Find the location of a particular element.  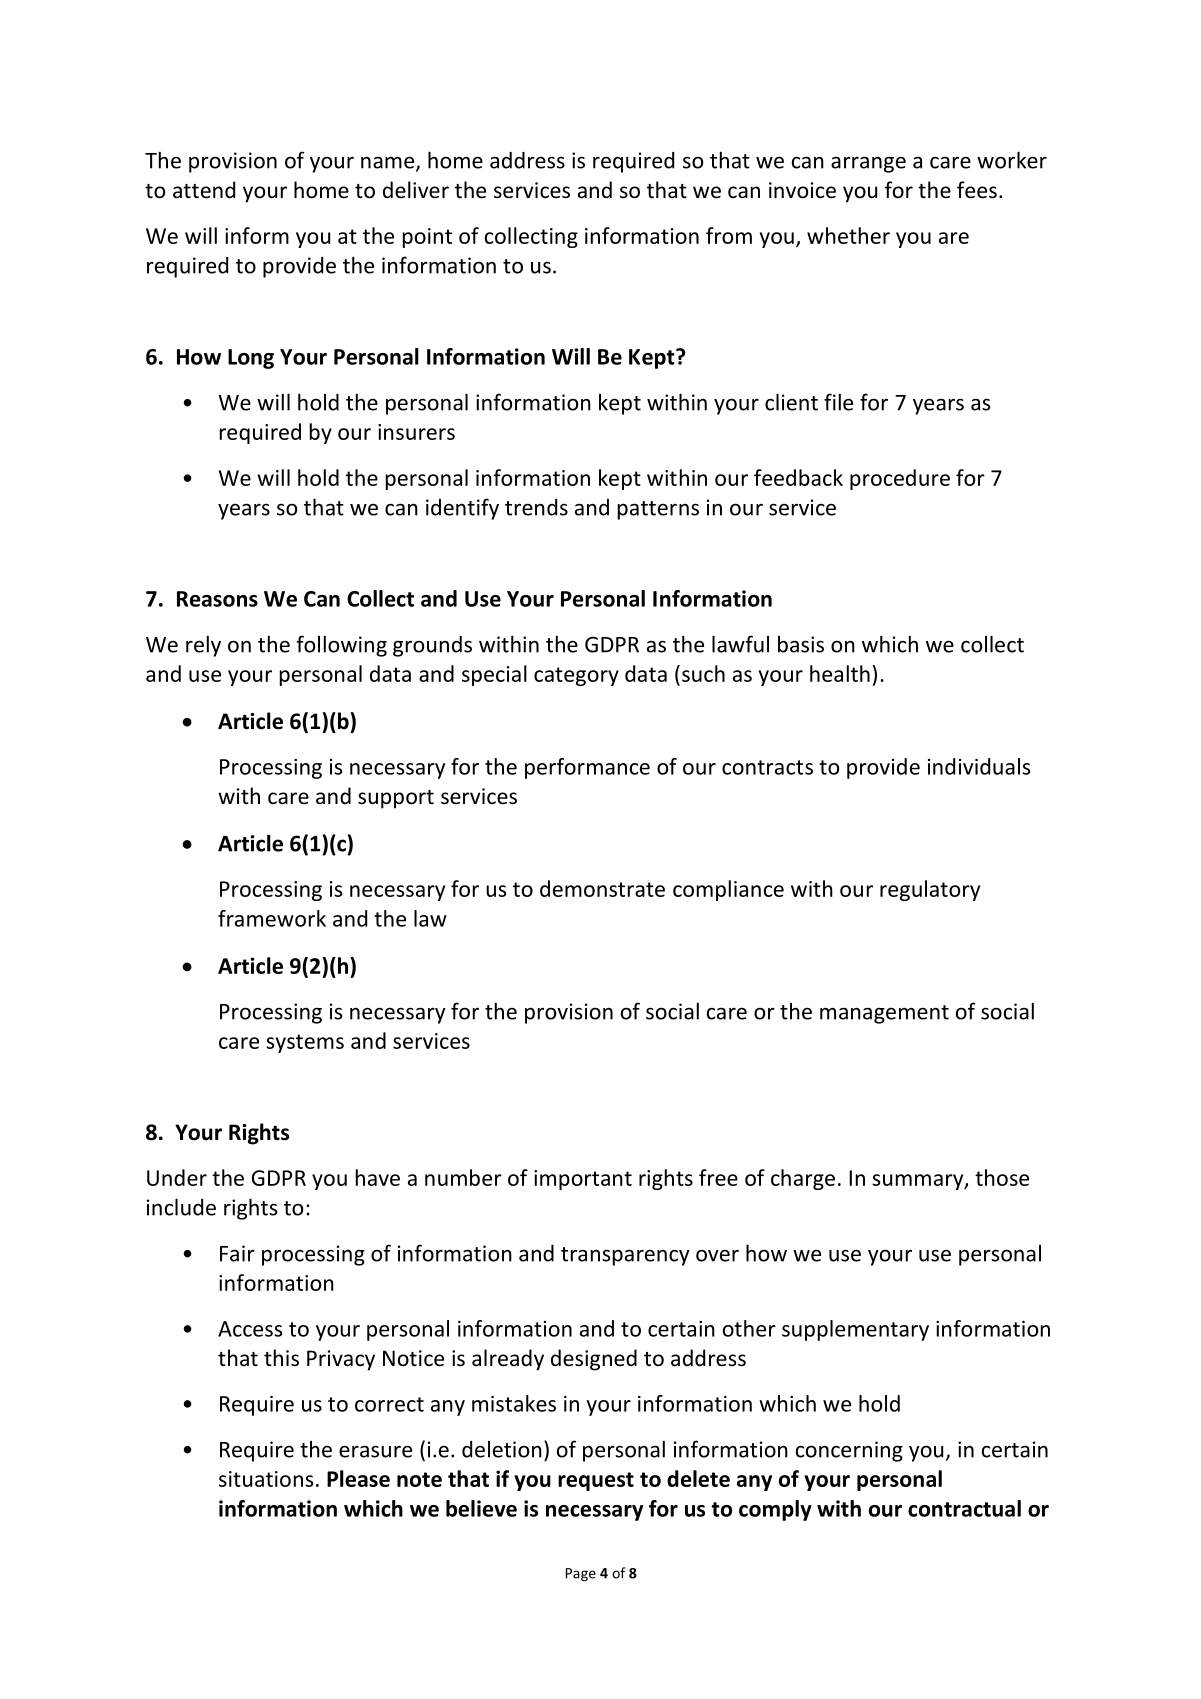

framework is located at coordinates (272, 918).
